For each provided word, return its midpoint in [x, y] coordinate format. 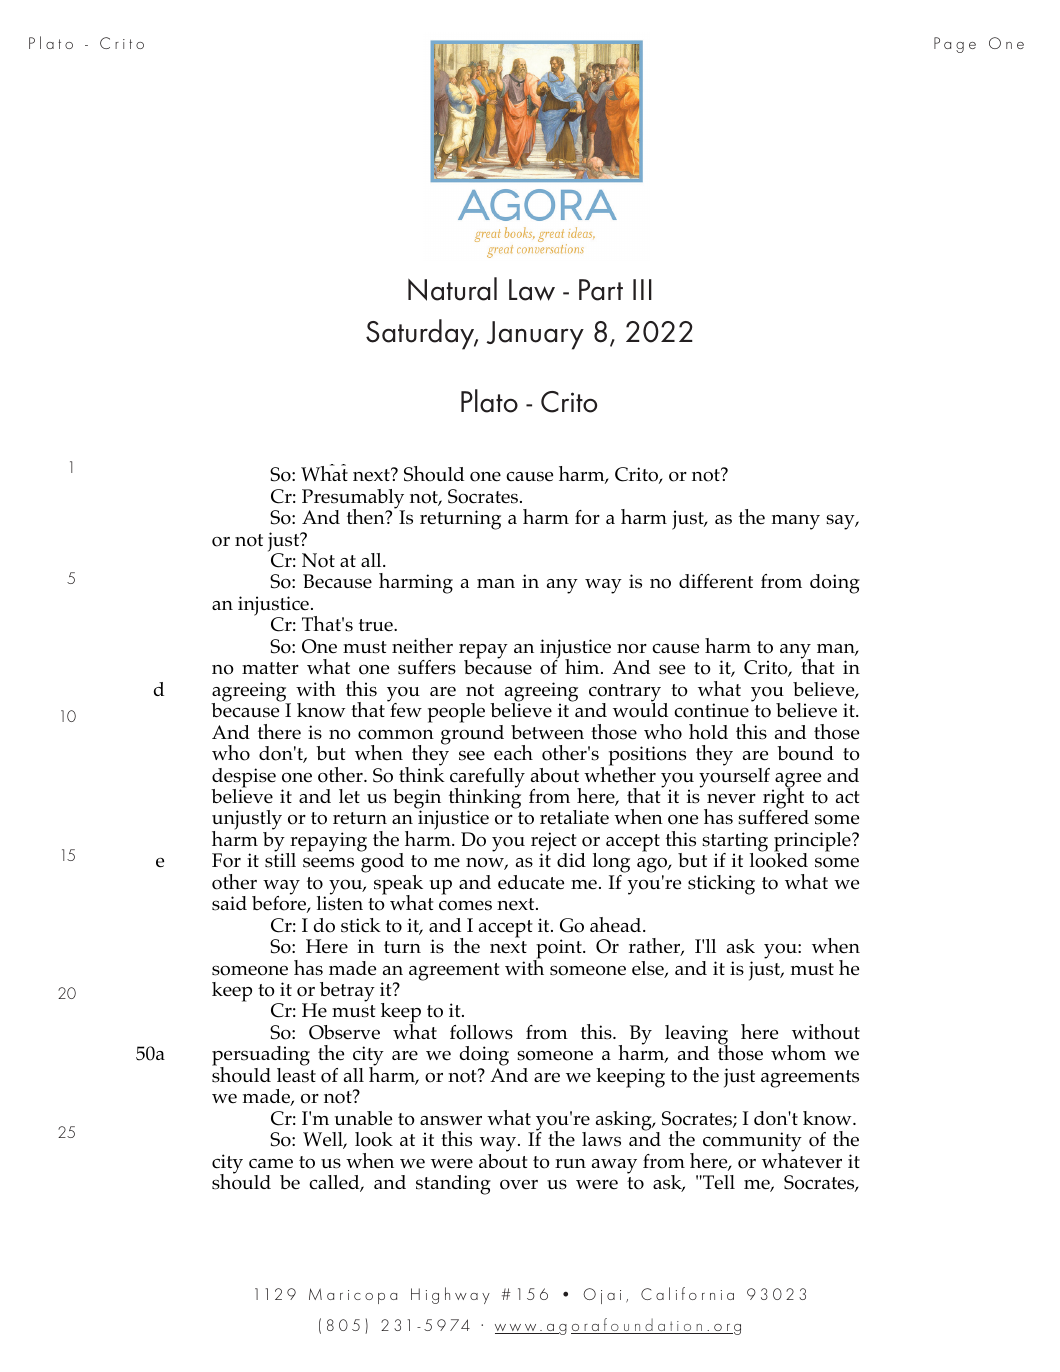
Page [955, 45]
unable [363, 1118]
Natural [452, 289]
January [535, 335]
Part [601, 290]
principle [813, 843]
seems [328, 862]
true [377, 625]
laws [601, 1139]
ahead [617, 924]
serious [516, 239]
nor [632, 649]
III [642, 289]
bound [805, 753]
